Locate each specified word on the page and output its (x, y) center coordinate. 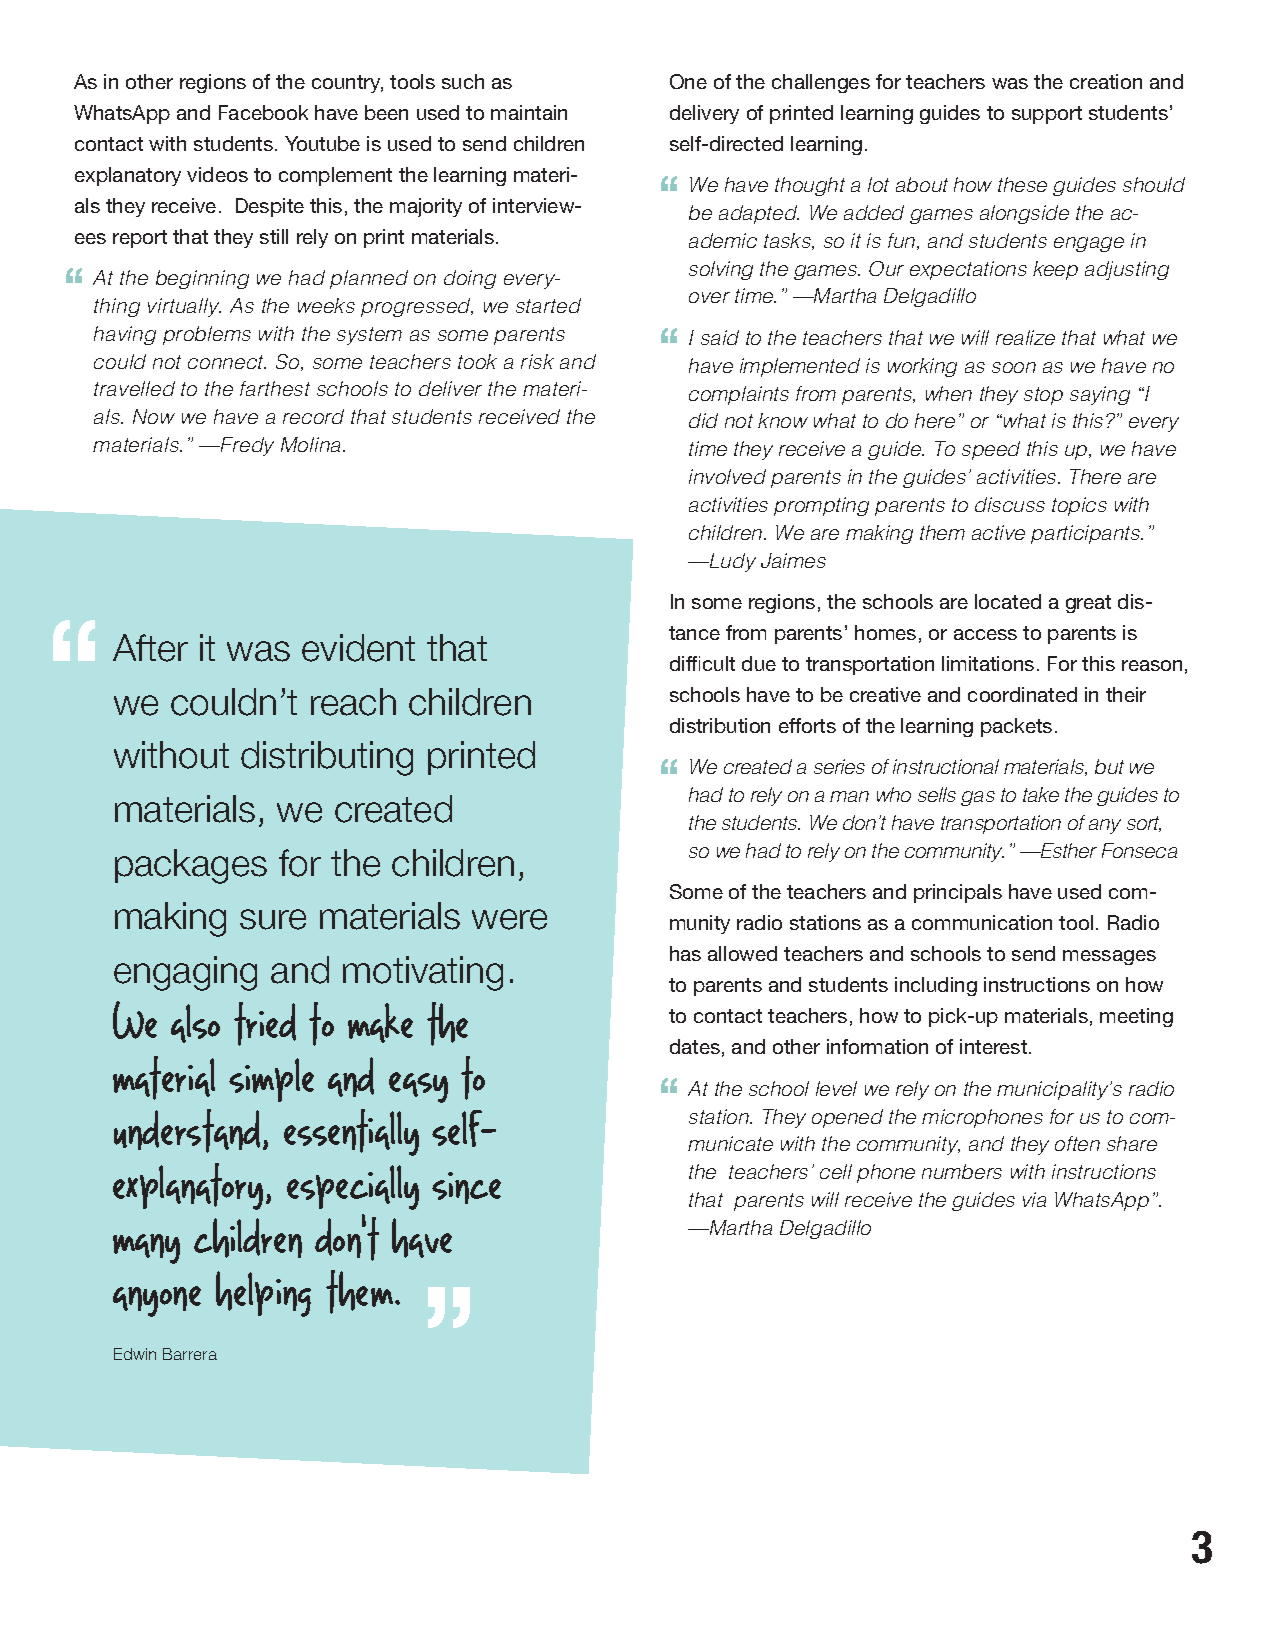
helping (263, 1294)
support (1047, 115)
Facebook (263, 112)
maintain (529, 112)
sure (273, 919)
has (685, 953)
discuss (1010, 504)
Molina (312, 444)
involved (727, 476)
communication (982, 922)
